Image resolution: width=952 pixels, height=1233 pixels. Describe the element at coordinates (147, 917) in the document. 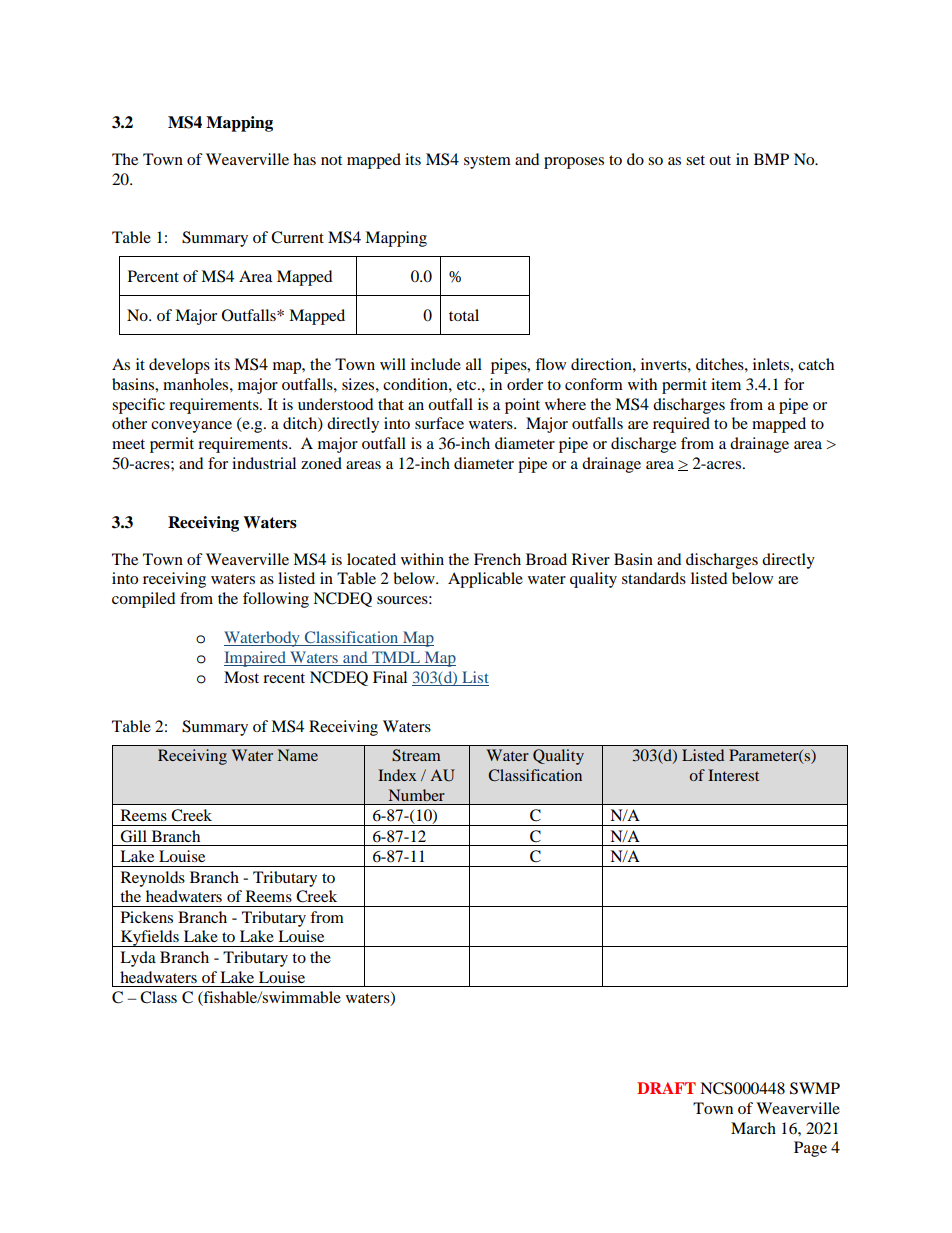

I see `Pickens` at that location.
